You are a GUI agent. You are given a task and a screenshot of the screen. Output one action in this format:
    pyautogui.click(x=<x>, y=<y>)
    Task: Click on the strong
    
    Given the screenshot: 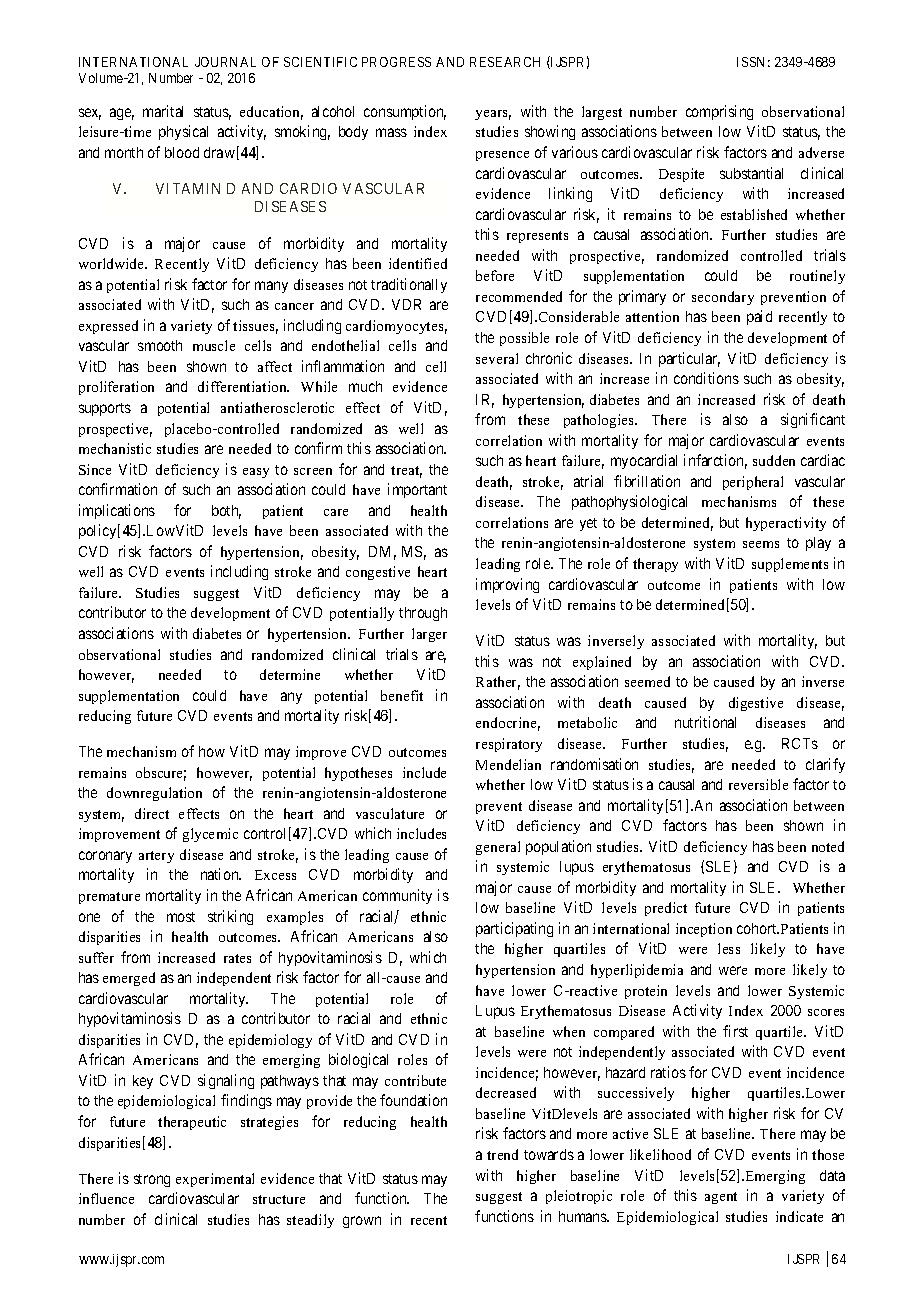 What is the action you would take?
    pyautogui.click(x=152, y=1180)
